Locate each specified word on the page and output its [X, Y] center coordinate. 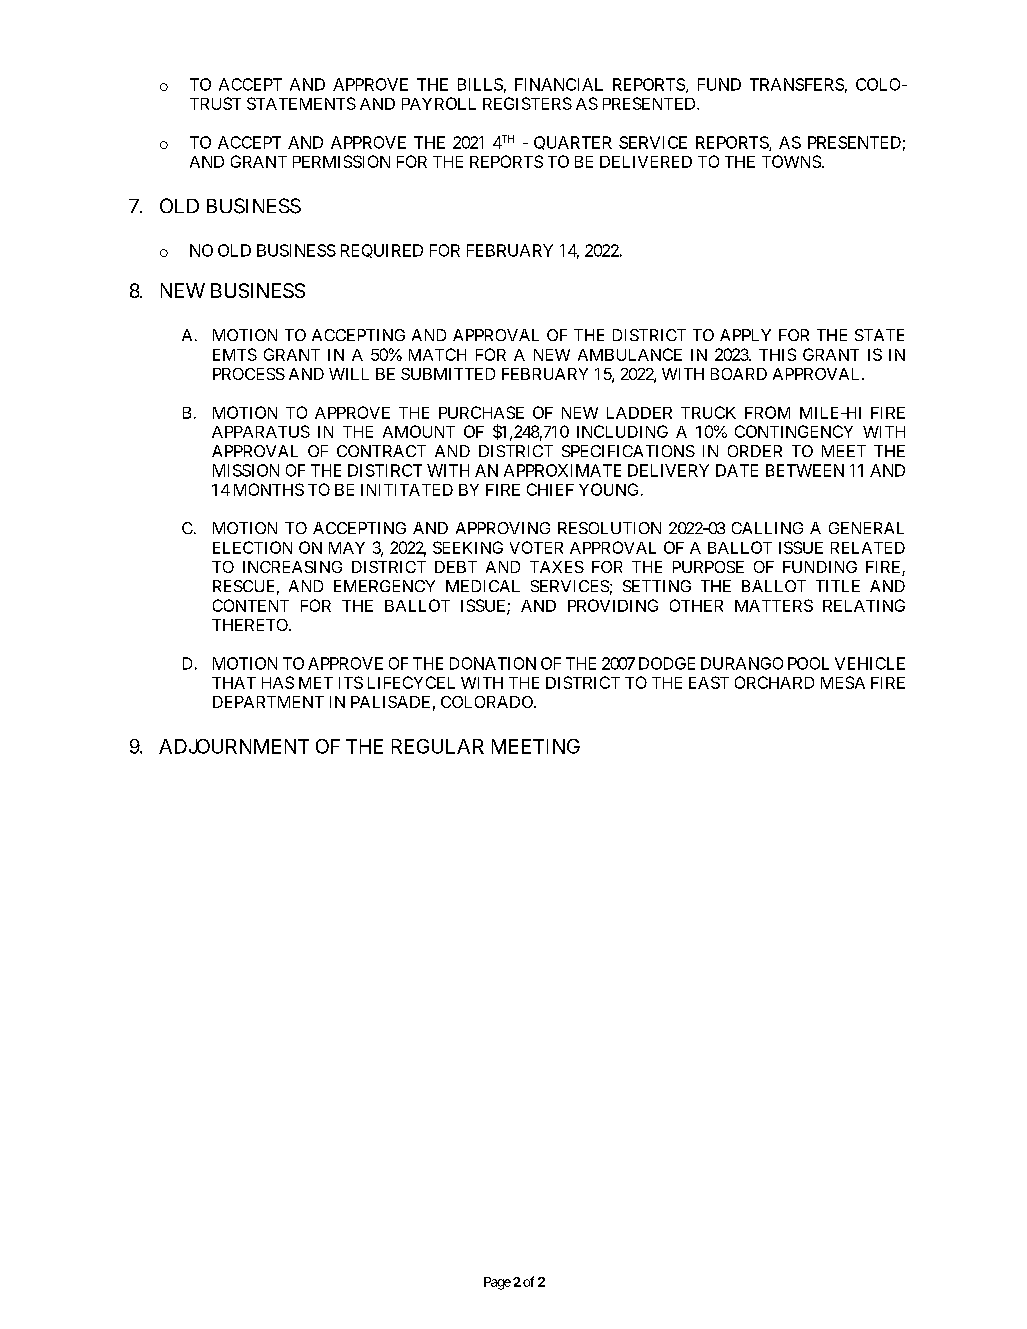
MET [316, 683]
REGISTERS [527, 103]
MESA [843, 682]
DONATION [493, 663]
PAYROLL [439, 103]
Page [497, 1283]
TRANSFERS [797, 84]
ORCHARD [774, 682]
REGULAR [438, 746]
